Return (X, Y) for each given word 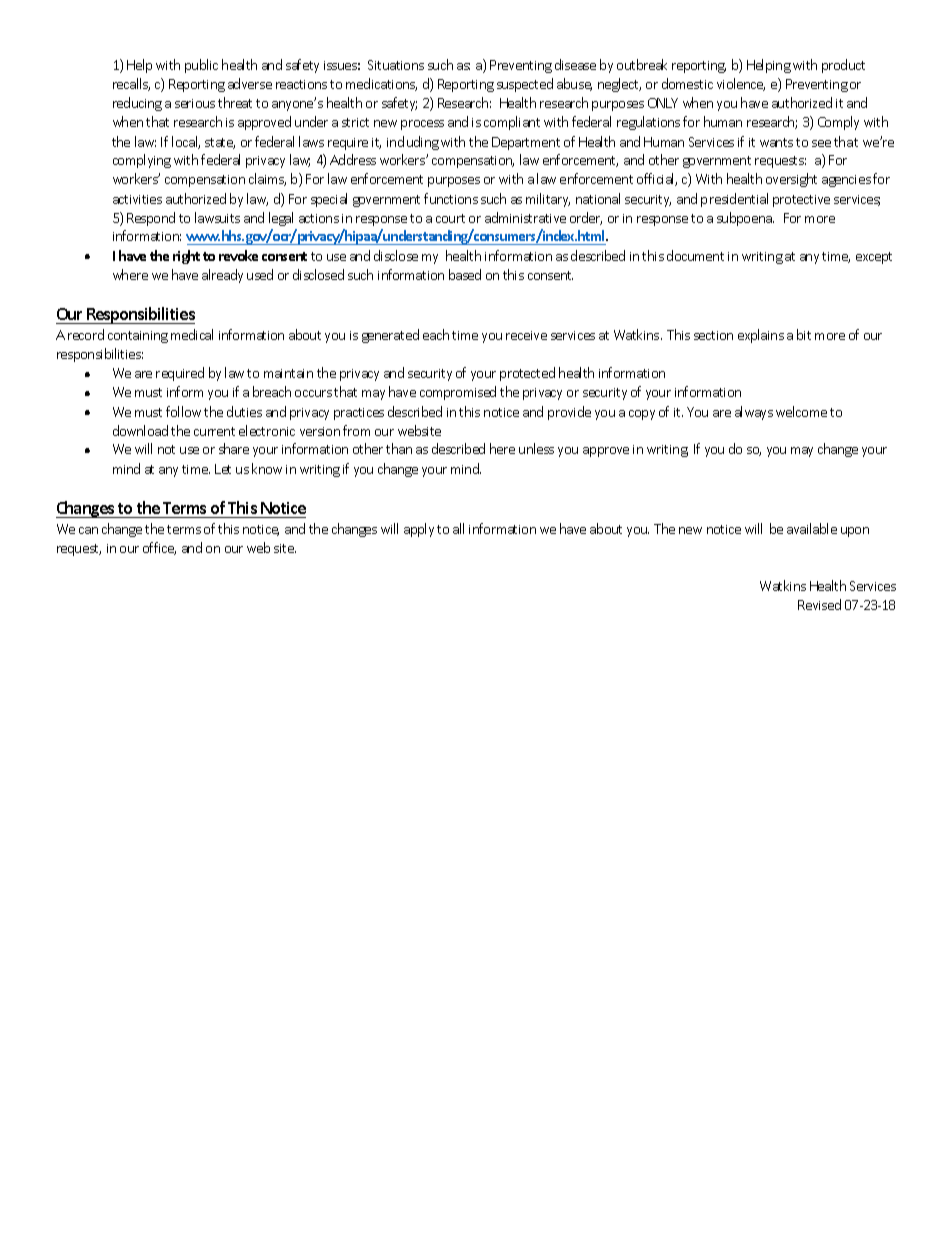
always (754, 413)
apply (419, 530)
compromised (458, 393)
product (843, 66)
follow (183, 411)
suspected (525, 85)
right (186, 257)
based (465, 274)
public (201, 66)
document (695, 255)
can (88, 530)
